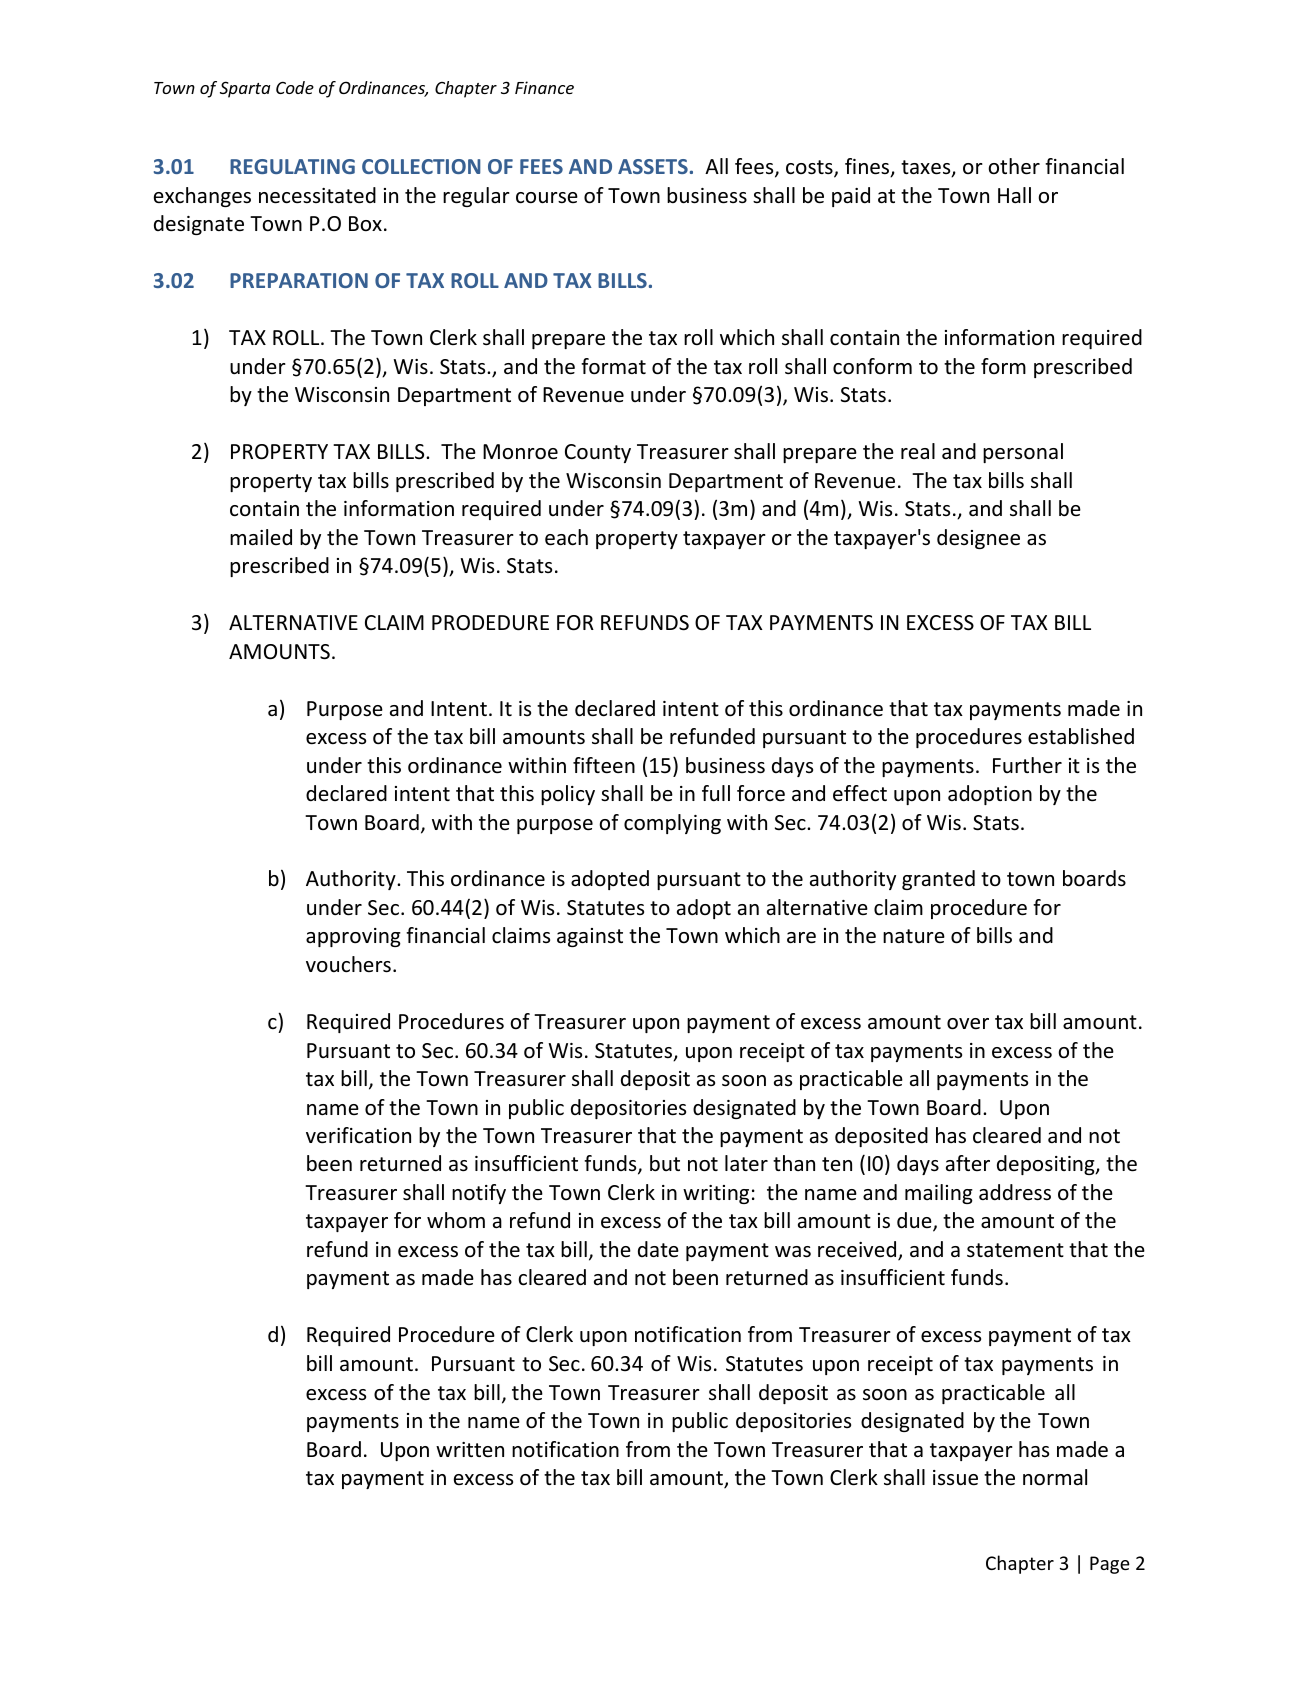 Image resolution: width=1299 pixels, height=1681 pixels. I want to click on statement, so click(1015, 1250).
